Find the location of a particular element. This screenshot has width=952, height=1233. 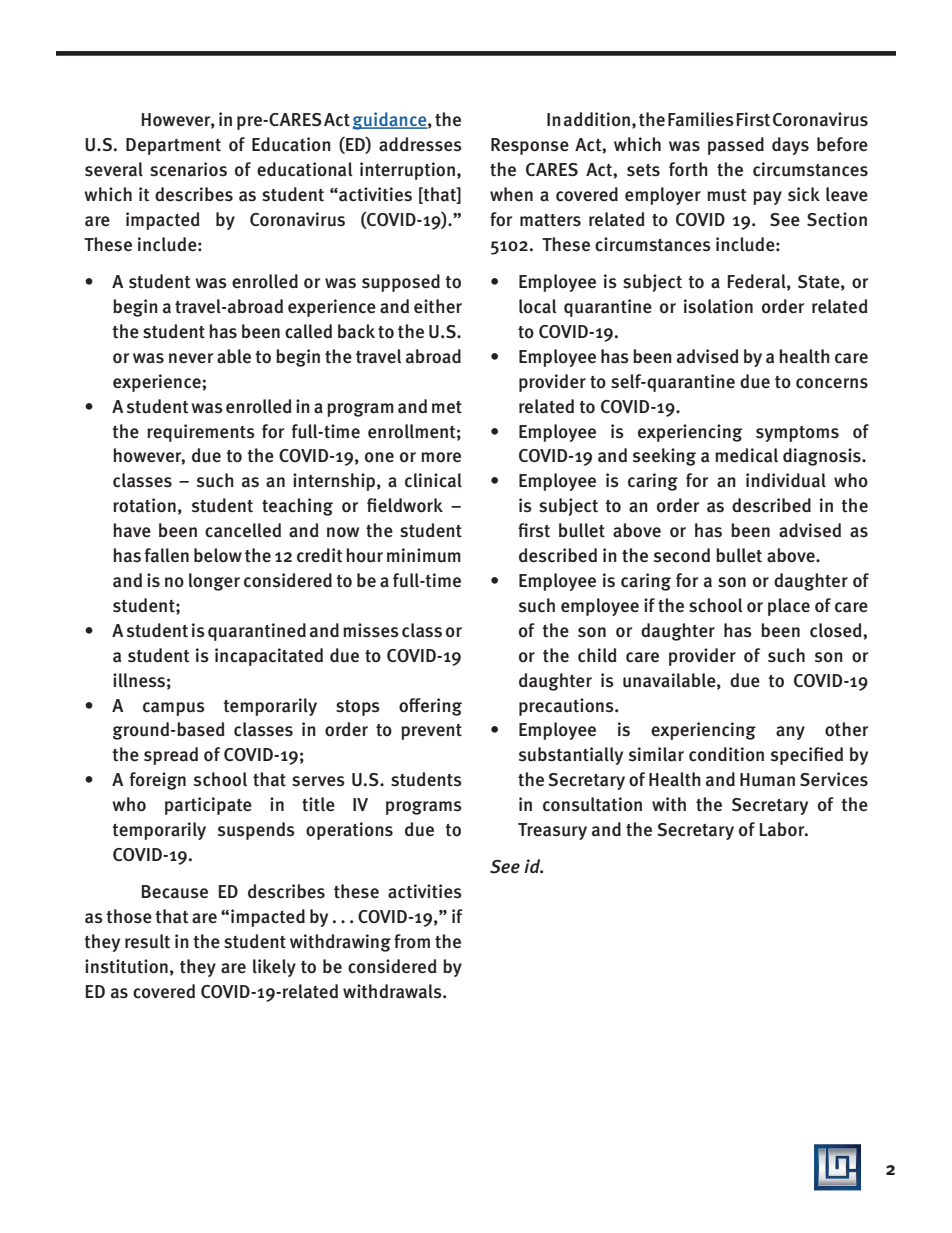

more is located at coordinates (441, 457).
